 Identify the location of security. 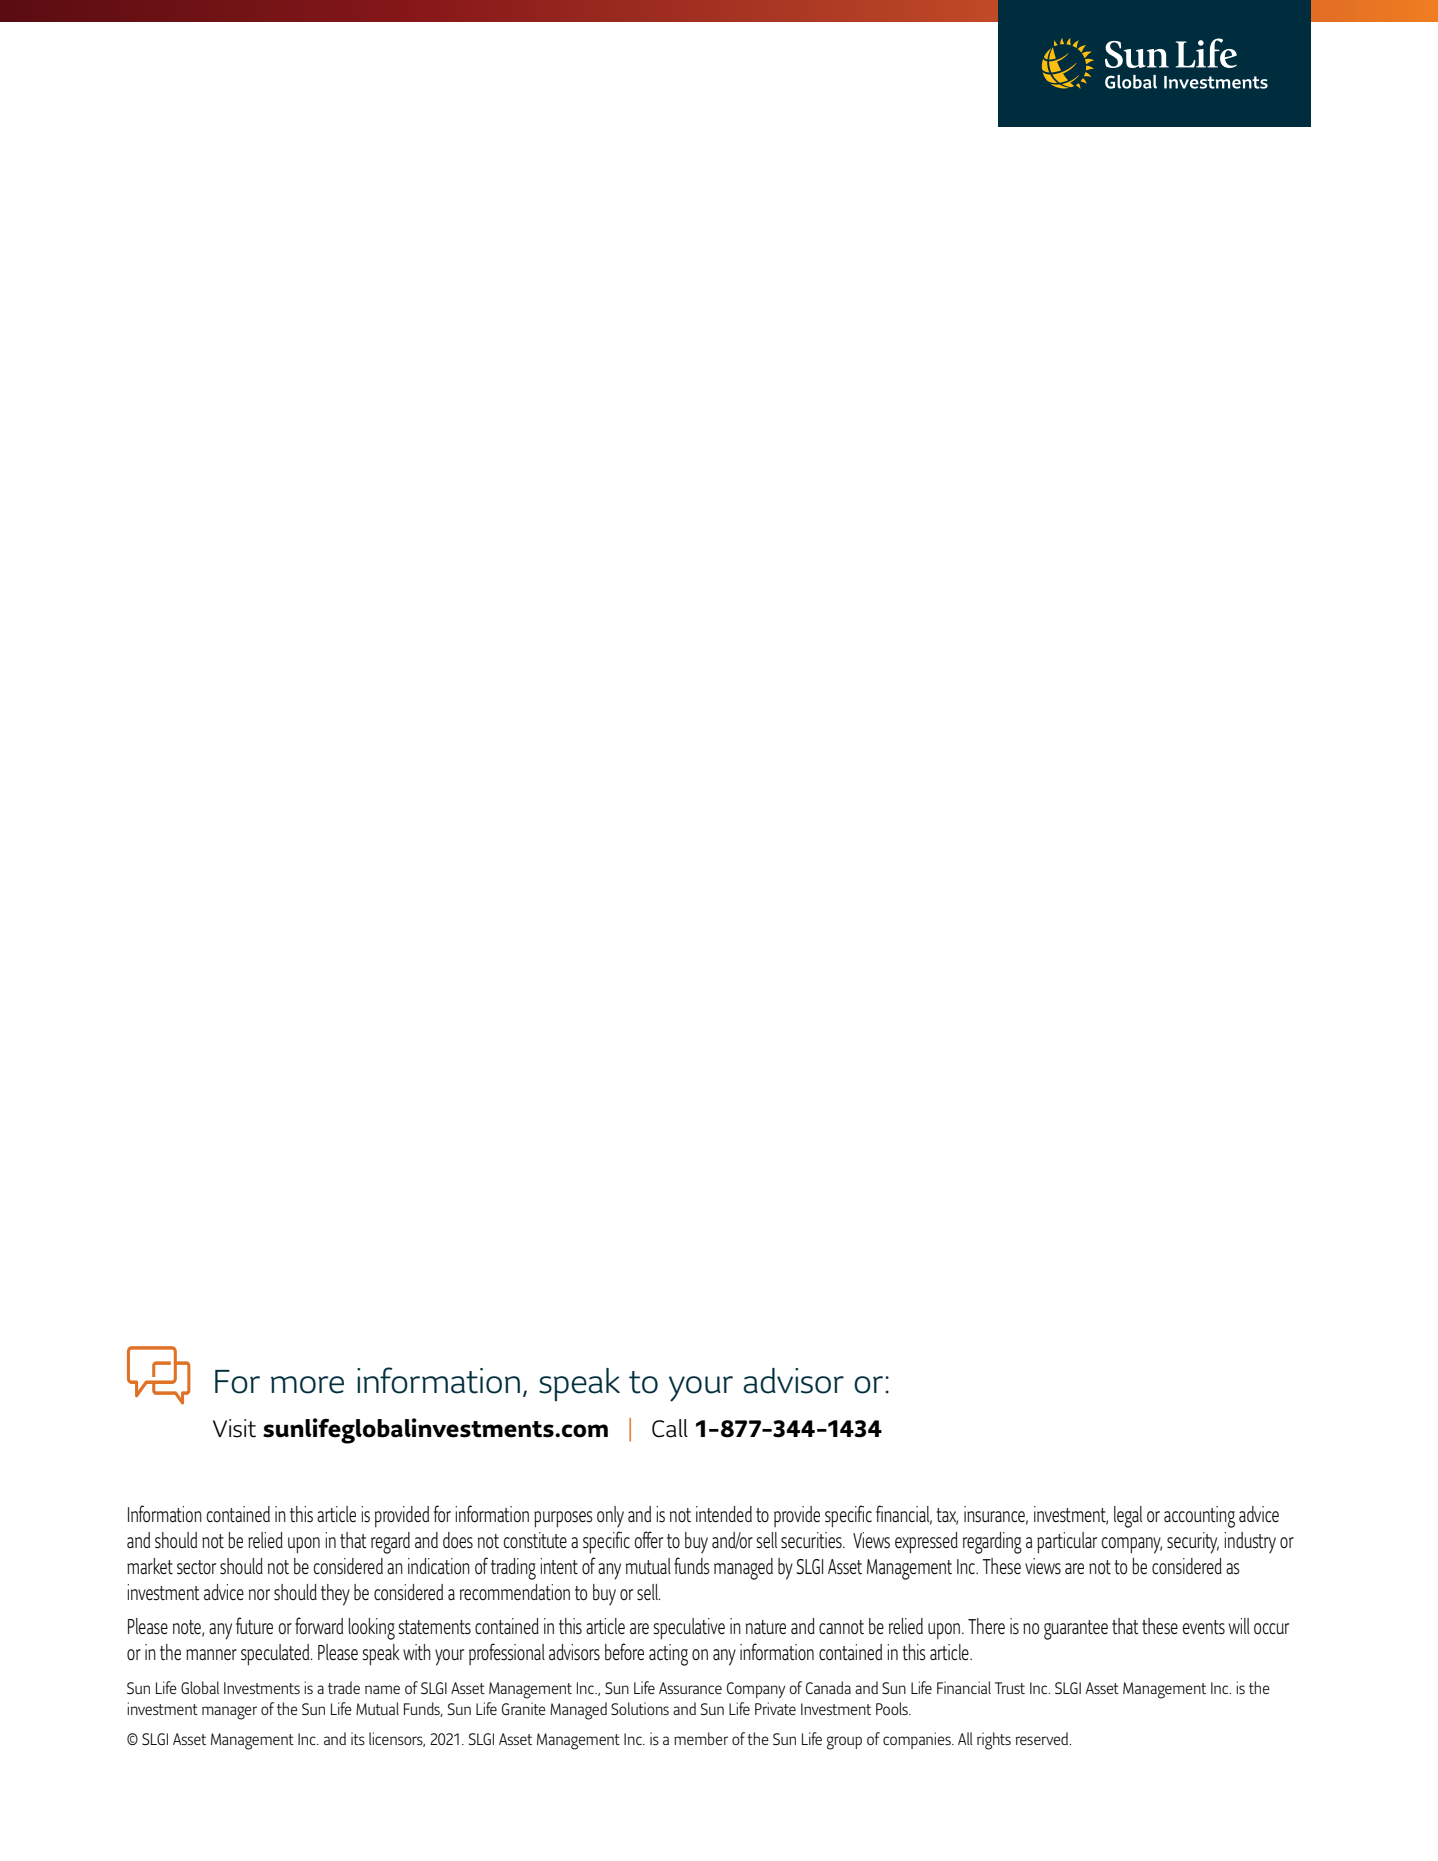
(1193, 1543).
